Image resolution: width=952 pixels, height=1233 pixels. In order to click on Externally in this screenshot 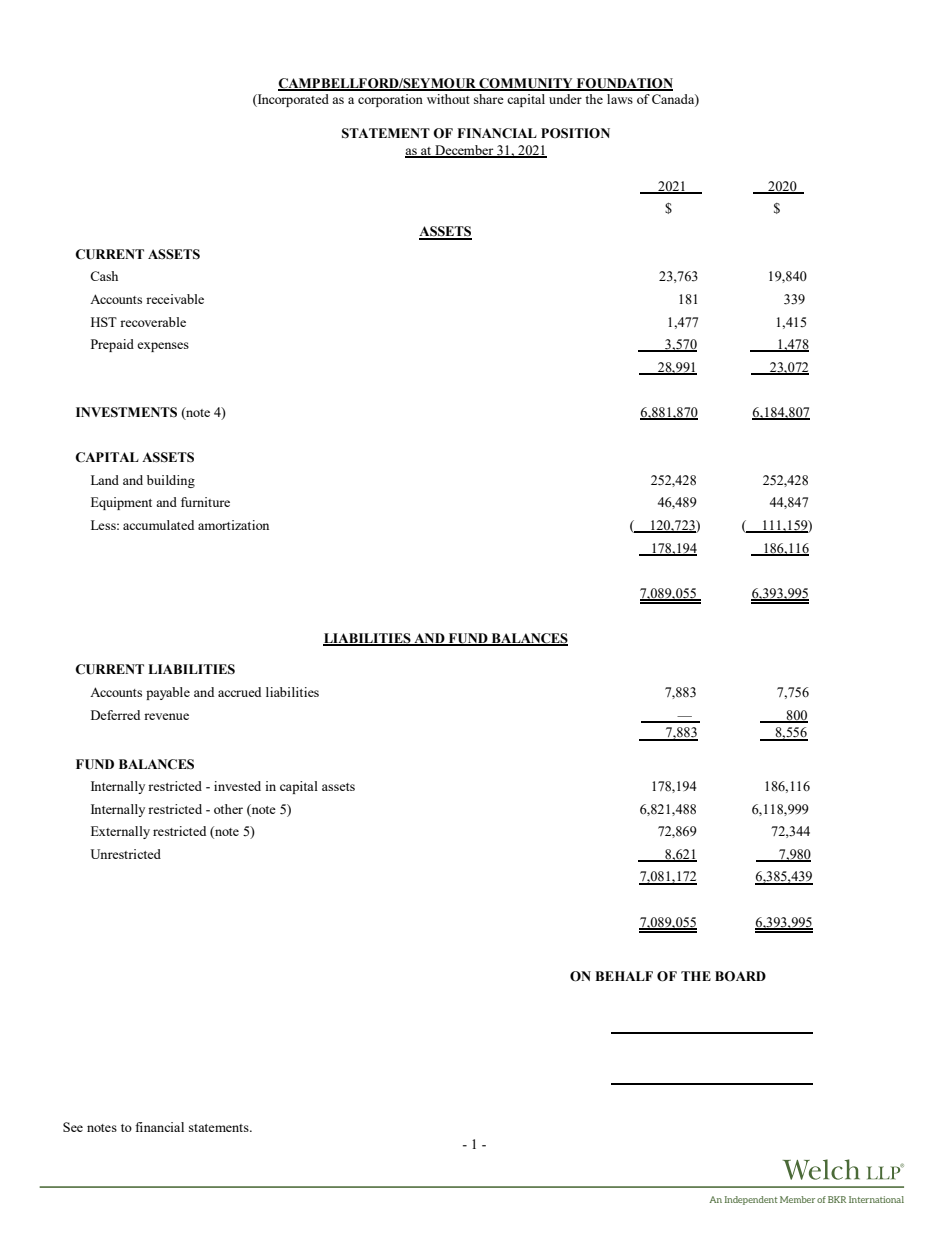, I will do `click(120, 832)`.
